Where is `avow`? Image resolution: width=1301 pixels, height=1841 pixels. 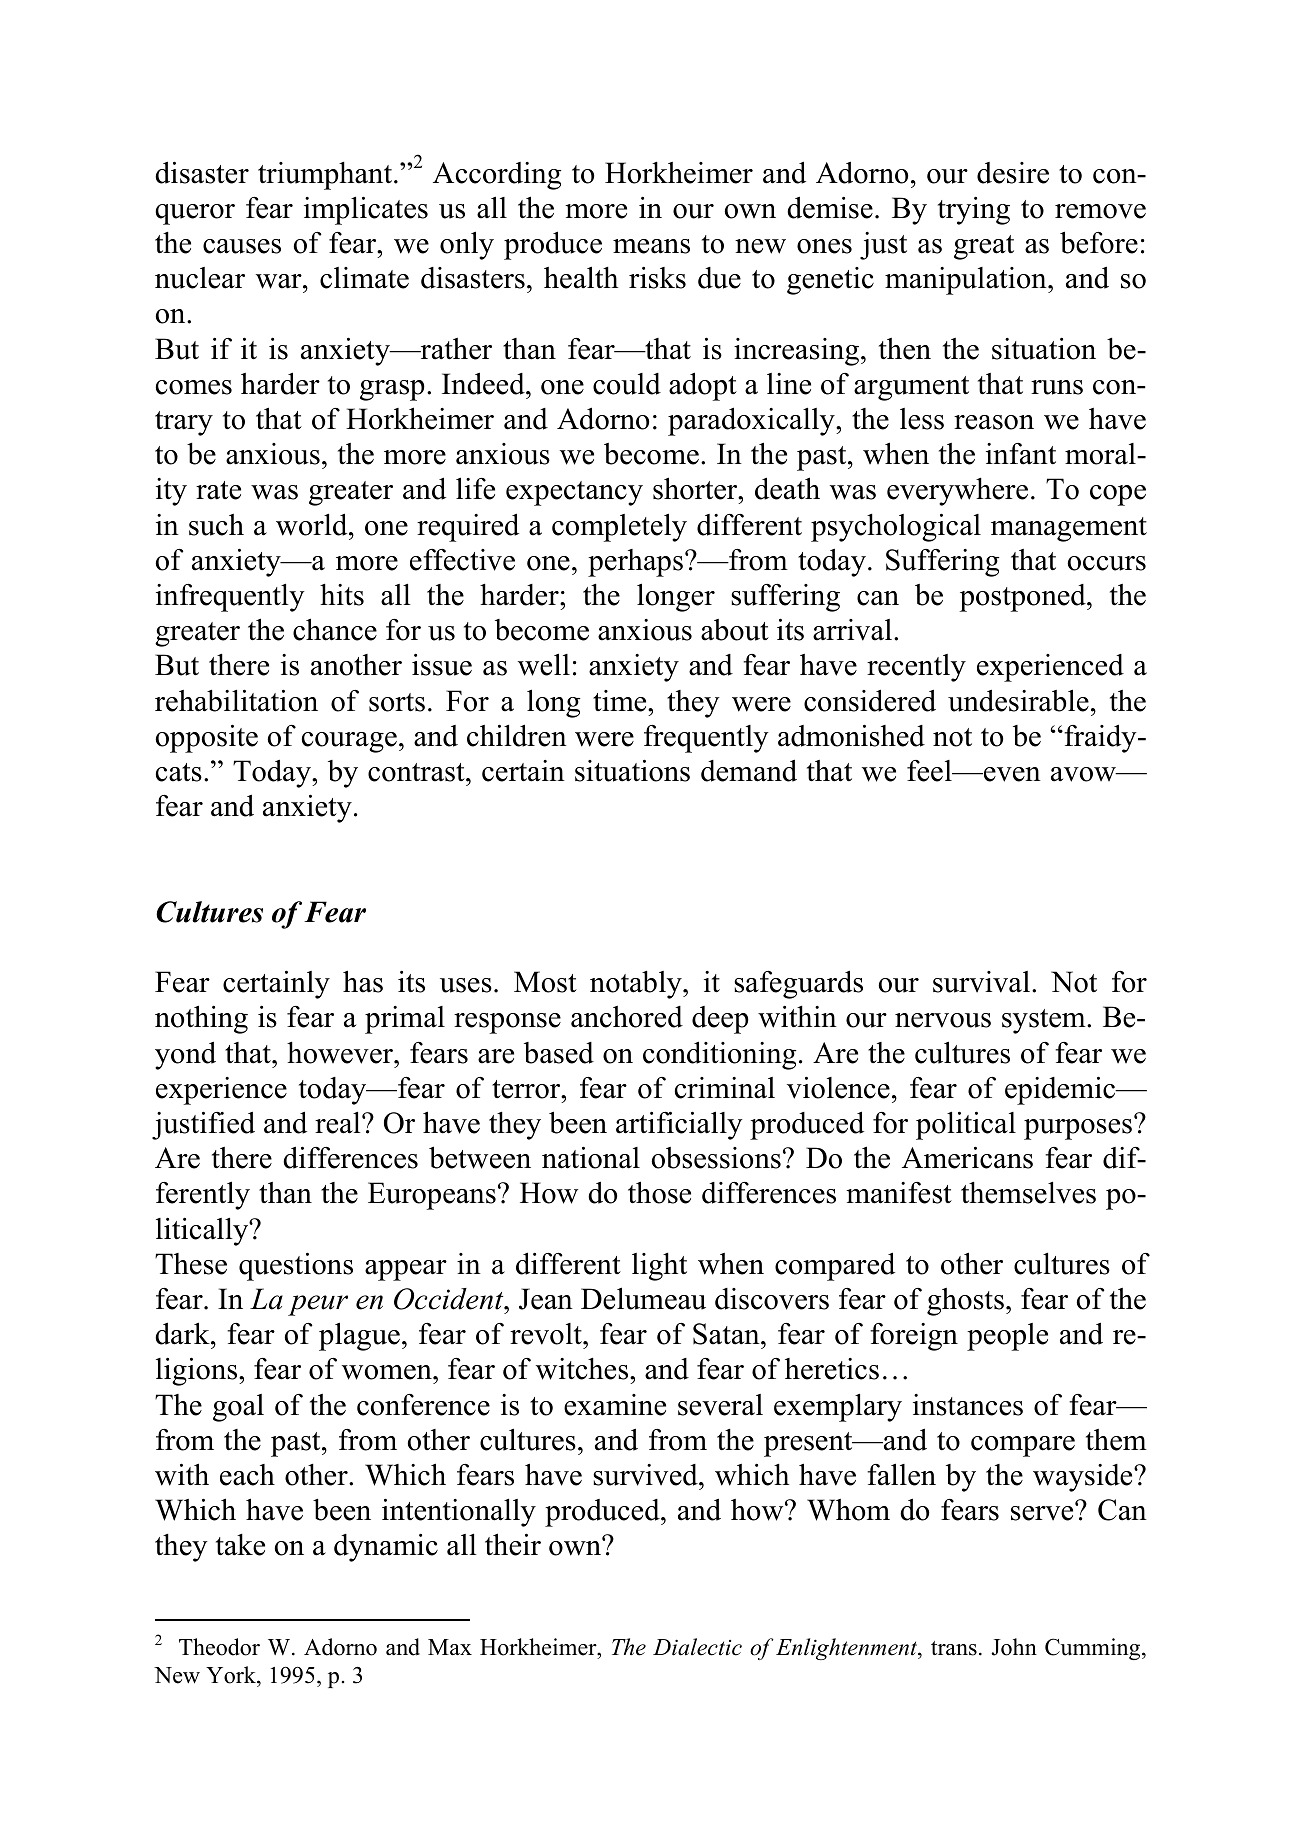
avow is located at coordinates (1084, 774).
